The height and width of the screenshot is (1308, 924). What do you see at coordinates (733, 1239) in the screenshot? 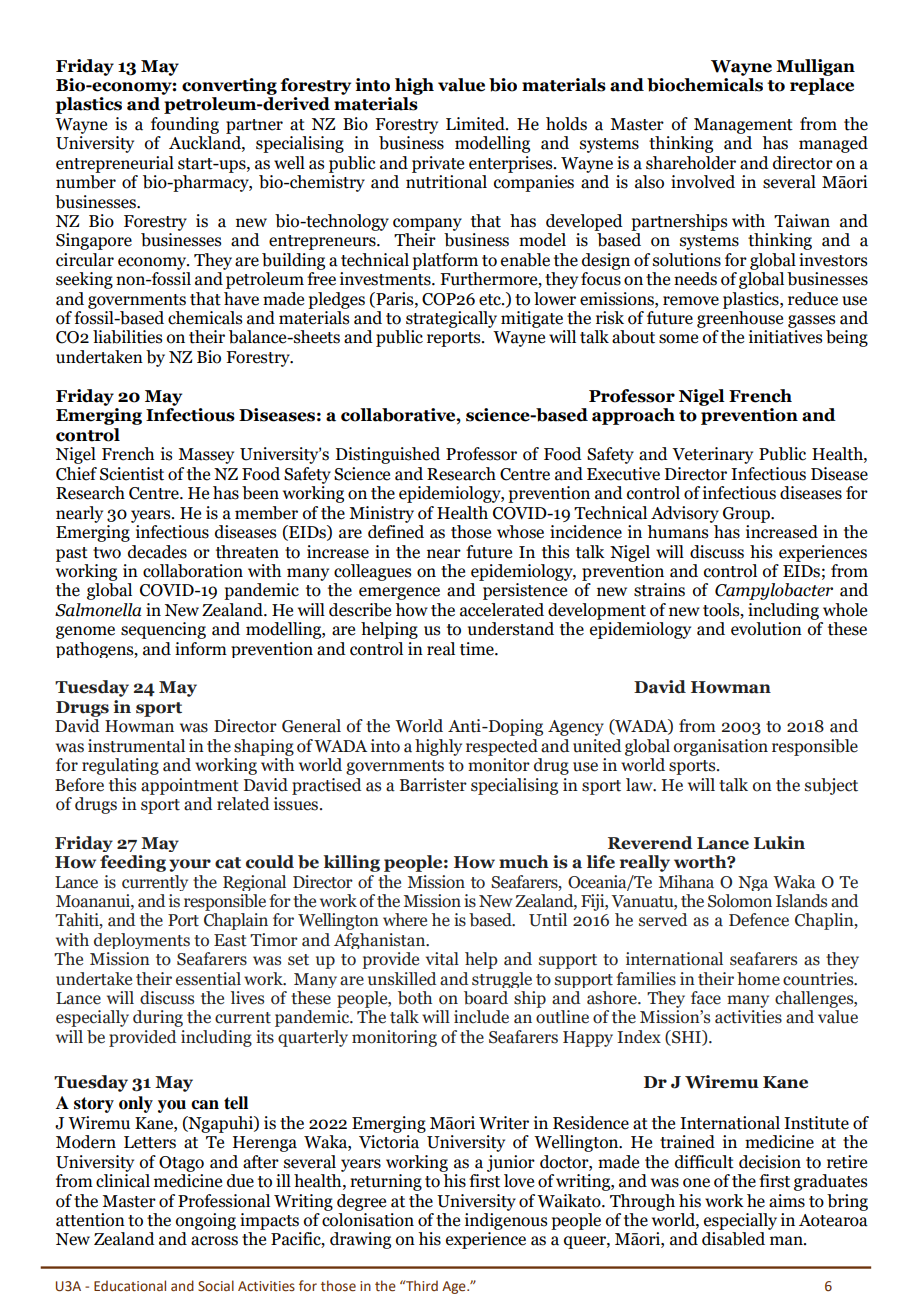
I see `disabled` at bounding box center [733, 1239].
